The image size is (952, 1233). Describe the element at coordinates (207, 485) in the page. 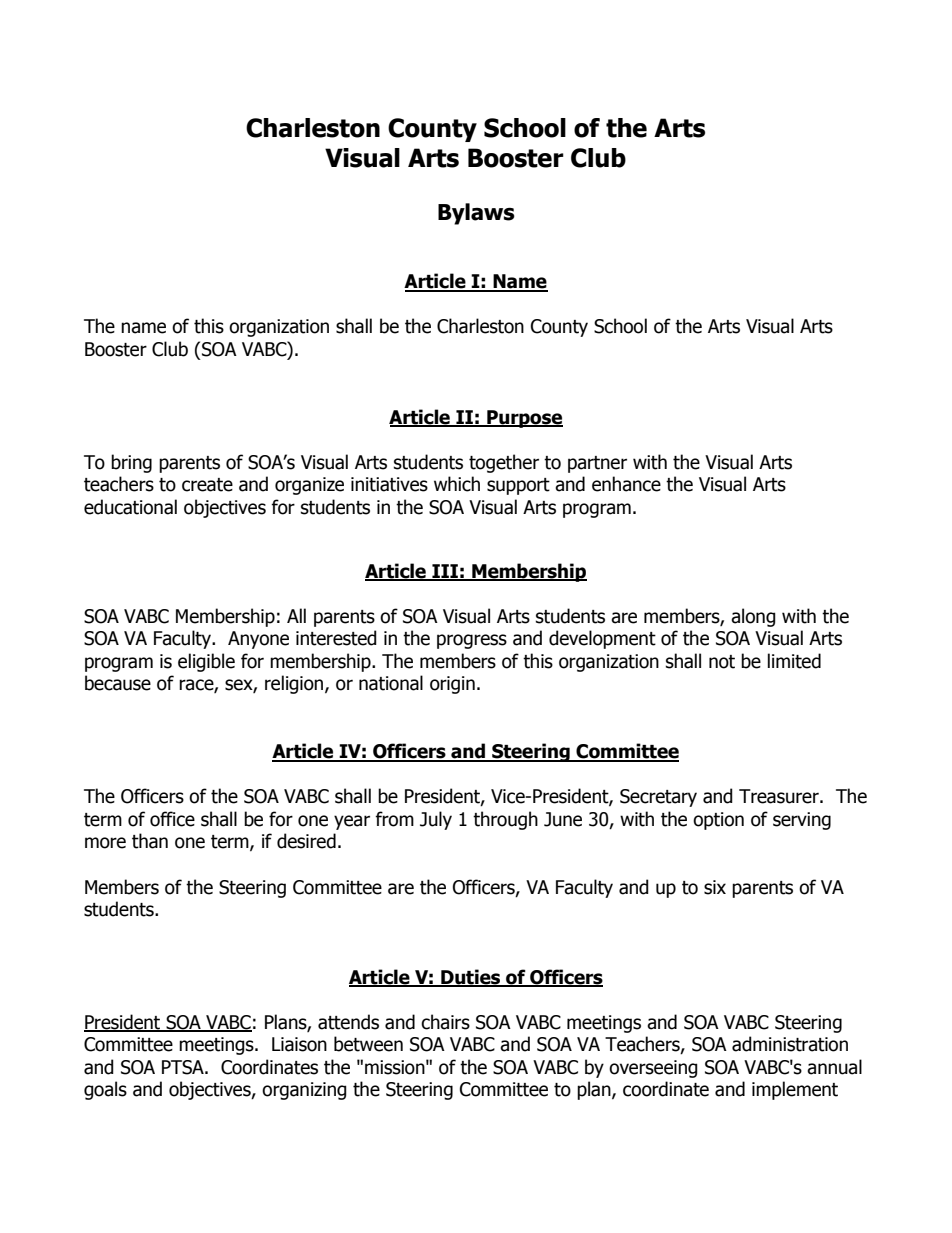

I see `create` at that location.
